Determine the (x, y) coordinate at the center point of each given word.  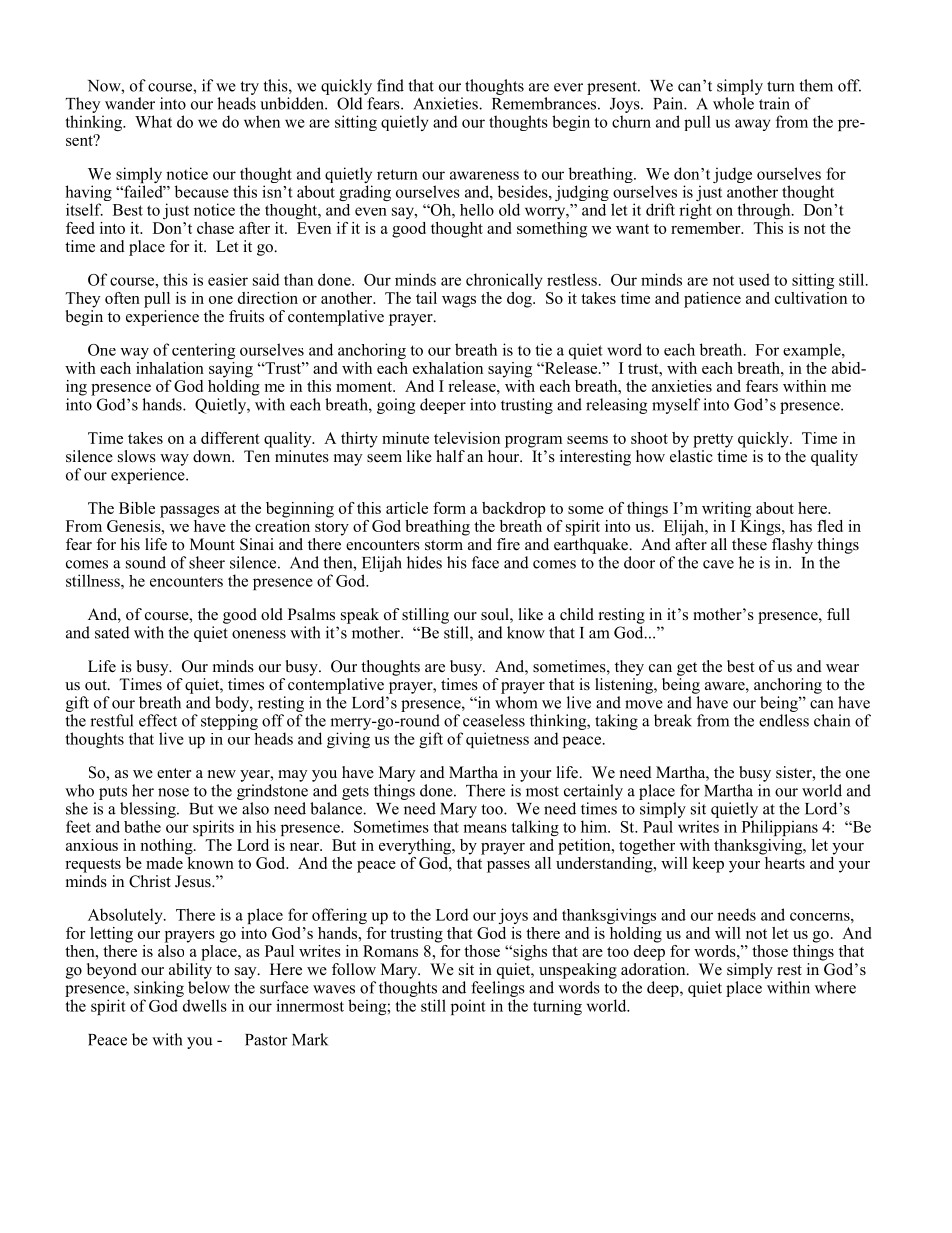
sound (146, 562)
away (753, 125)
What (153, 121)
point (468, 1007)
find (390, 85)
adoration (654, 968)
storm (444, 545)
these (750, 543)
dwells (205, 1005)
